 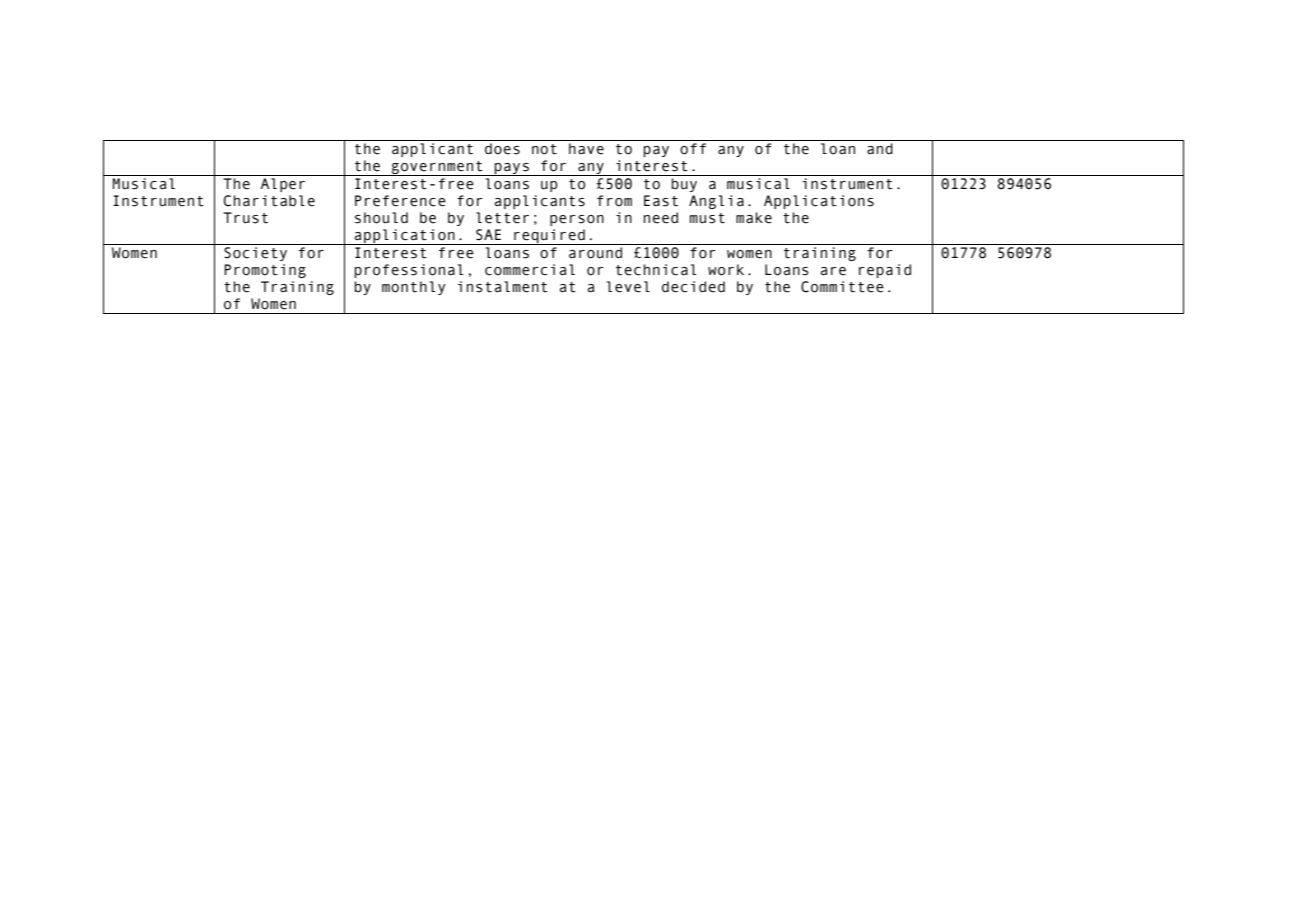 I want to click on from, so click(x=614, y=201).
